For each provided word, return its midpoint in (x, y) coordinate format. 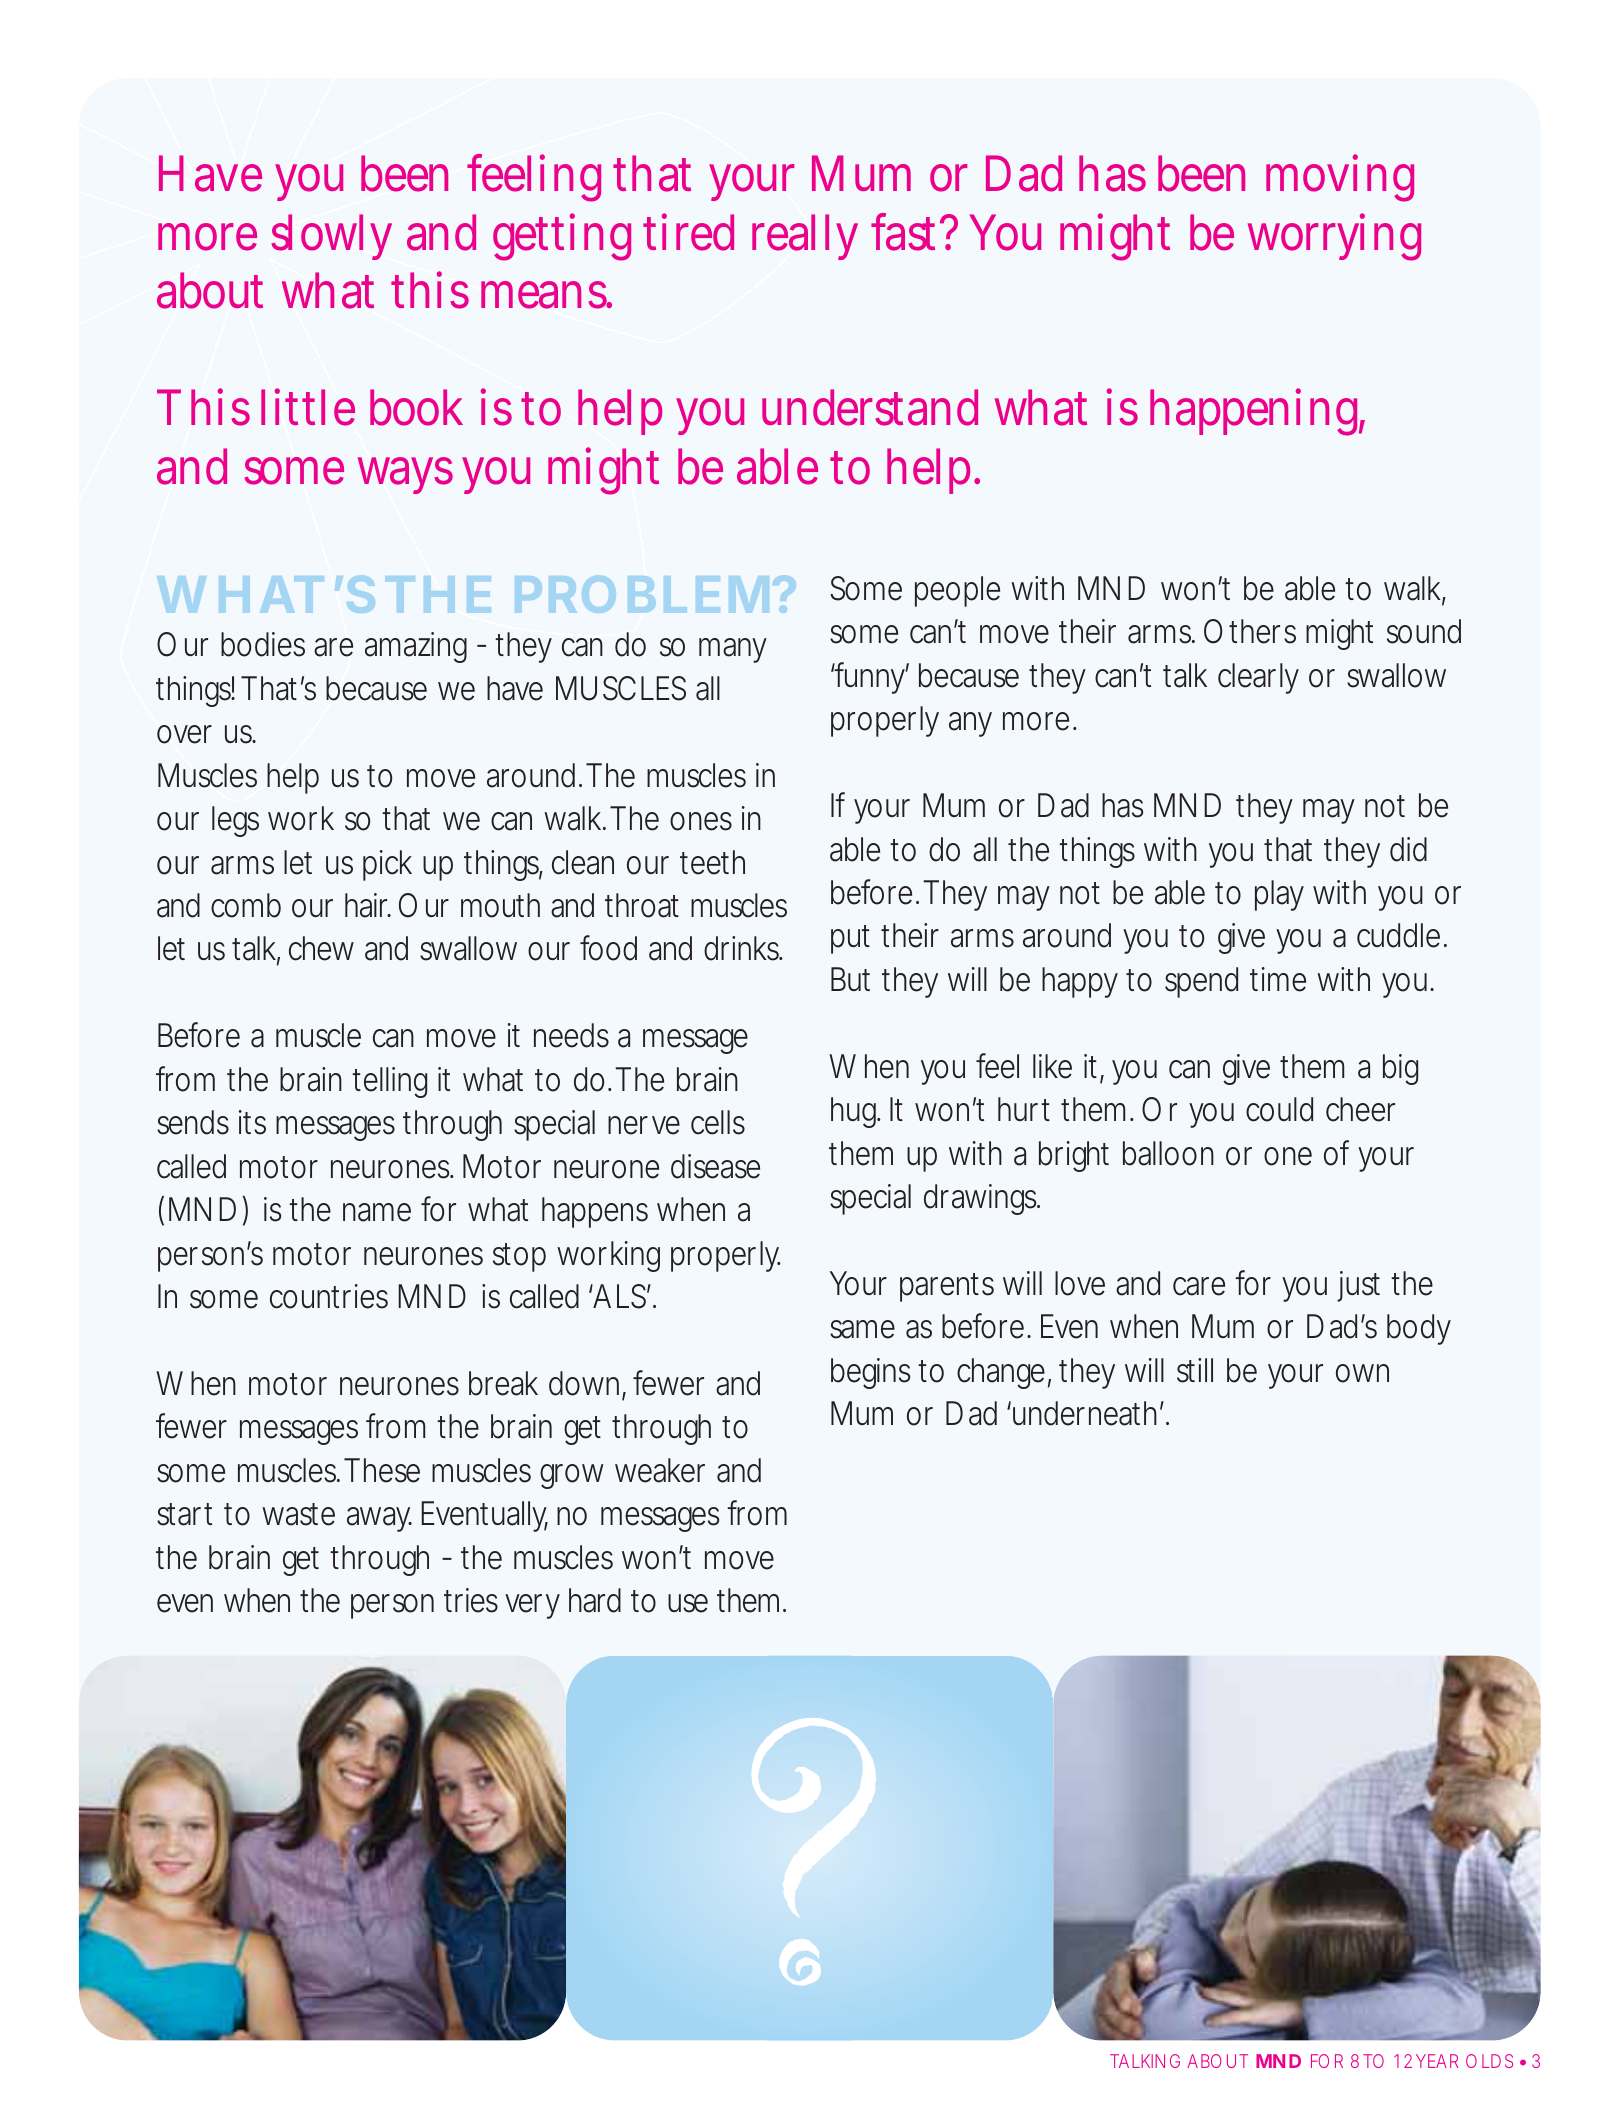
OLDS (1489, 2061)
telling (389, 1082)
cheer (1360, 1109)
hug (854, 1112)
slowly (332, 237)
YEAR (1437, 2061)
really (805, 237)
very (532, 1606)
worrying (1334, 237)
